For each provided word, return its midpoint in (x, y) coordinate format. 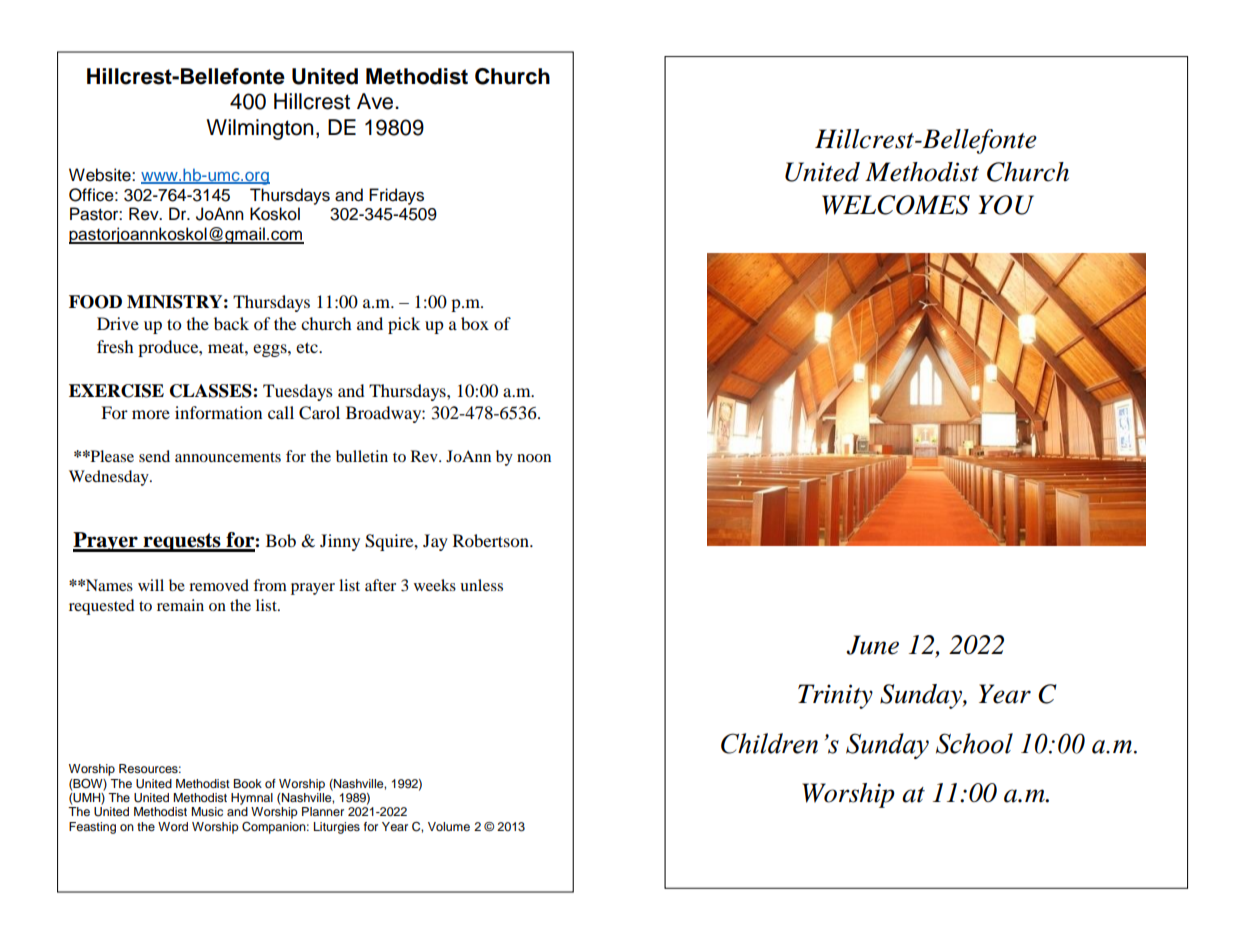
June (872, 645)
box (475, 323)
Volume (449, 826)
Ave (376, 101)
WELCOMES (896, 205)
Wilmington (259, 129)
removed (219, 585)
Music (207, 811)
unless (481, 585)
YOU (1006, 205)
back (231, 323)
